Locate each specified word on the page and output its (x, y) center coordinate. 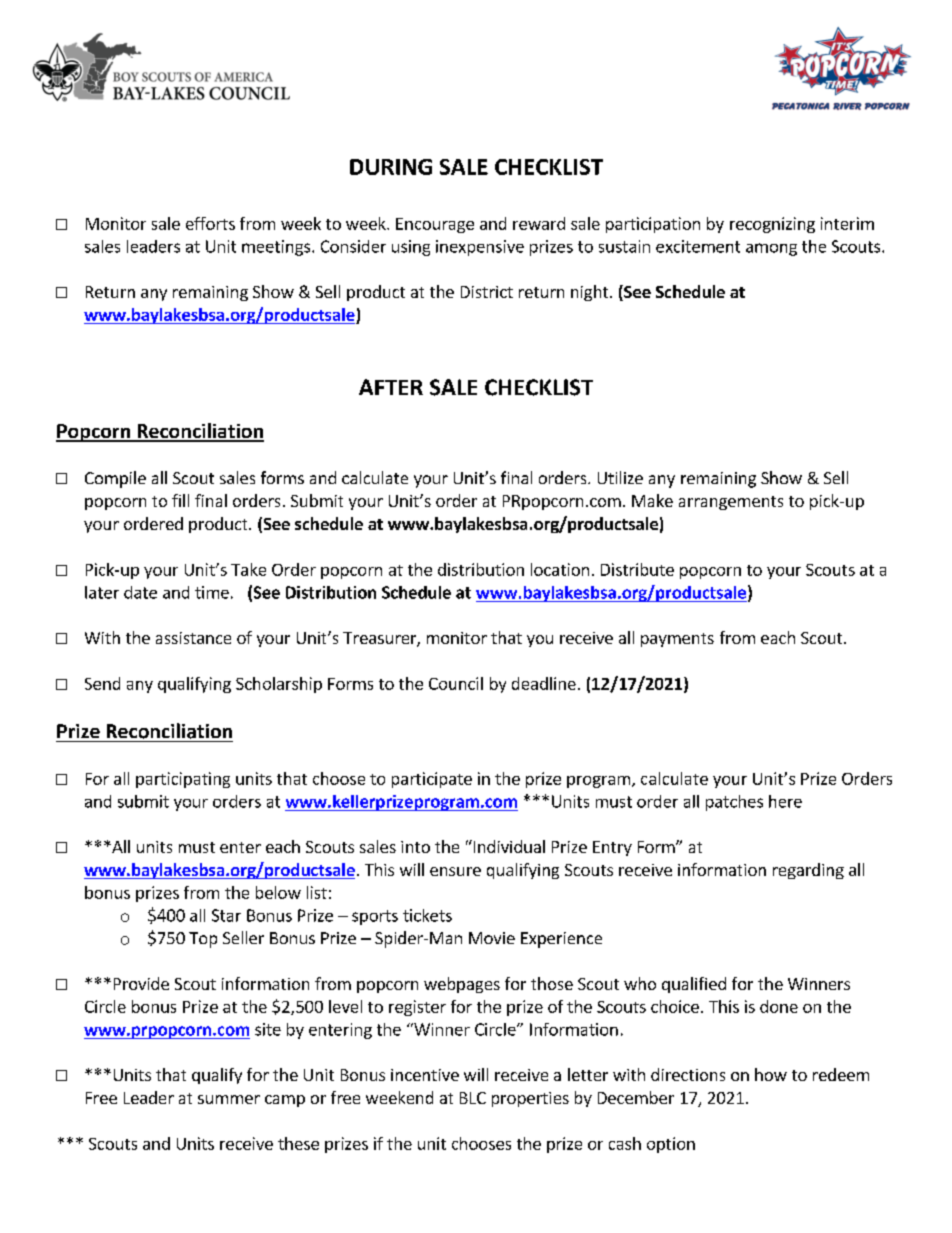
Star (226, 915)
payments (677, 640)
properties (530, 1099)
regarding (808, 871)
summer (229, 1099)
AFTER (391, 387)
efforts (210, 223)
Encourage (435, 225)
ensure (455, 871)
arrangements (731, 503)
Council (456, 683)
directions (688, 1074)
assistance (193, 638)
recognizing (772, 225)
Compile (115, 479)
